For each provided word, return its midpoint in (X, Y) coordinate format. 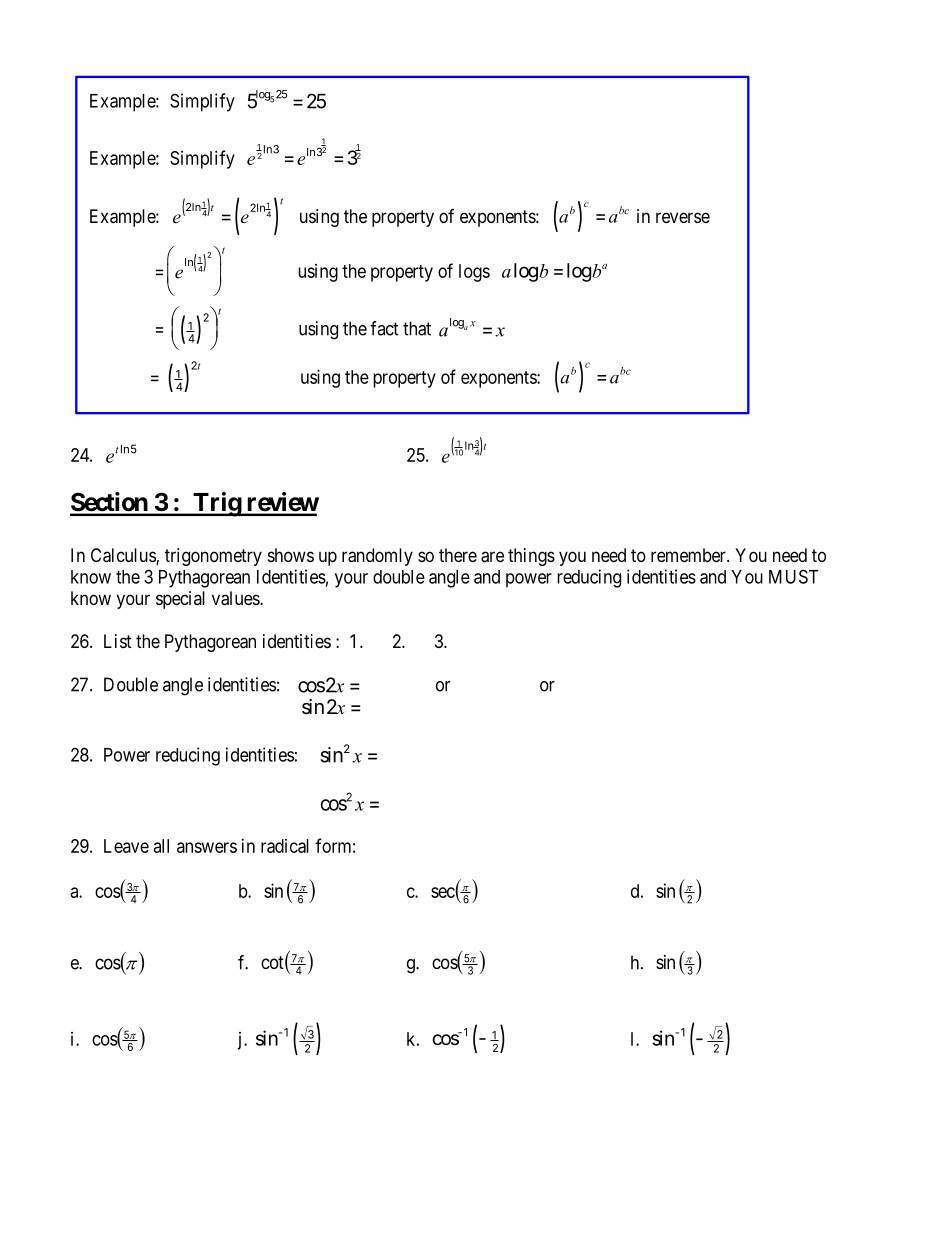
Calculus (124, 556)
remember (689, 555)
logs (474, 273)
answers (207, 847)
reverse (683, 217)
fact (384, 328)
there (458, 555)
